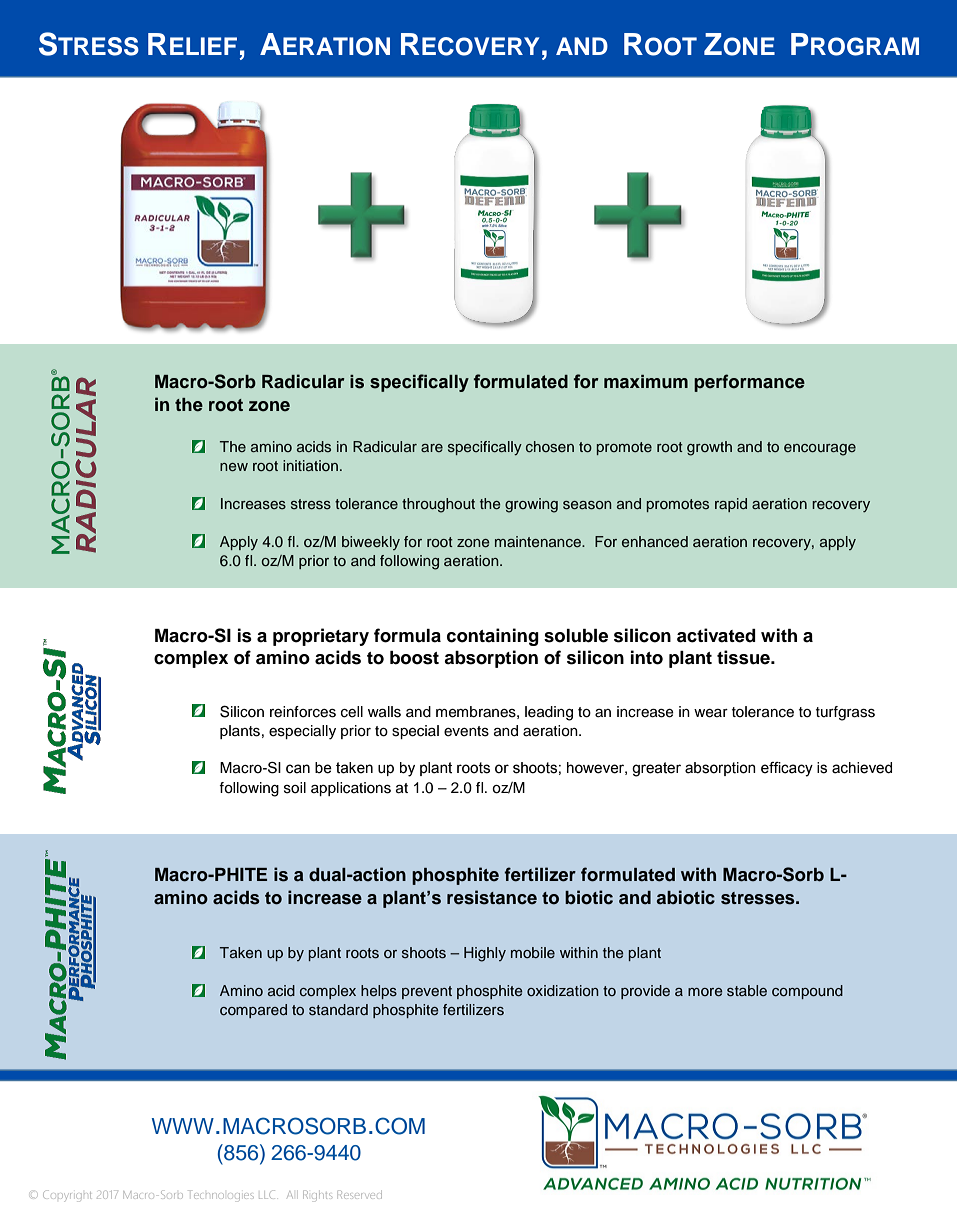 This image has width=957, height=1232. I want to click on chosen, so click(550, 446).
